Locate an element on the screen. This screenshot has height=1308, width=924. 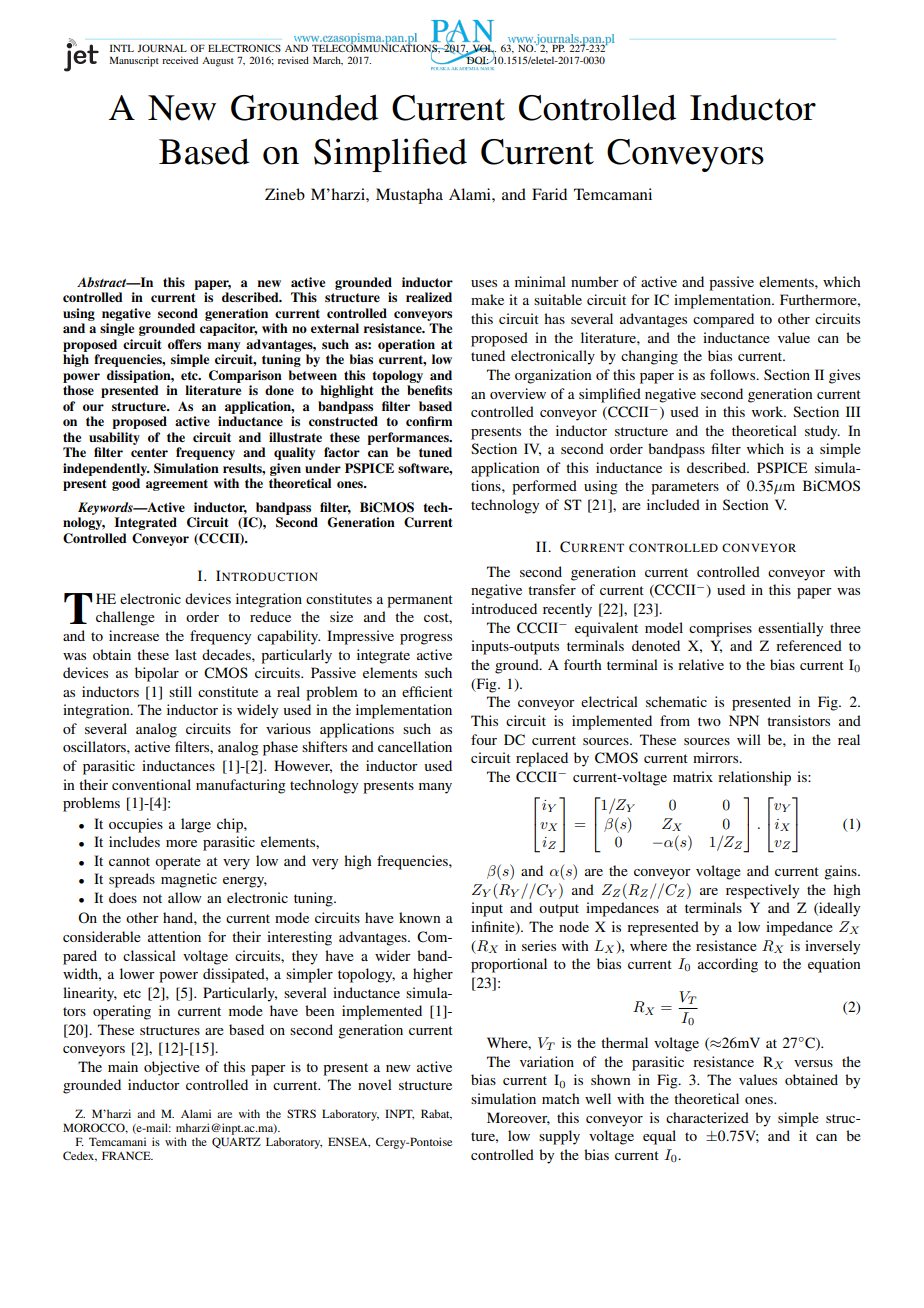
Mustapha is located at coordinates (409, 196).
